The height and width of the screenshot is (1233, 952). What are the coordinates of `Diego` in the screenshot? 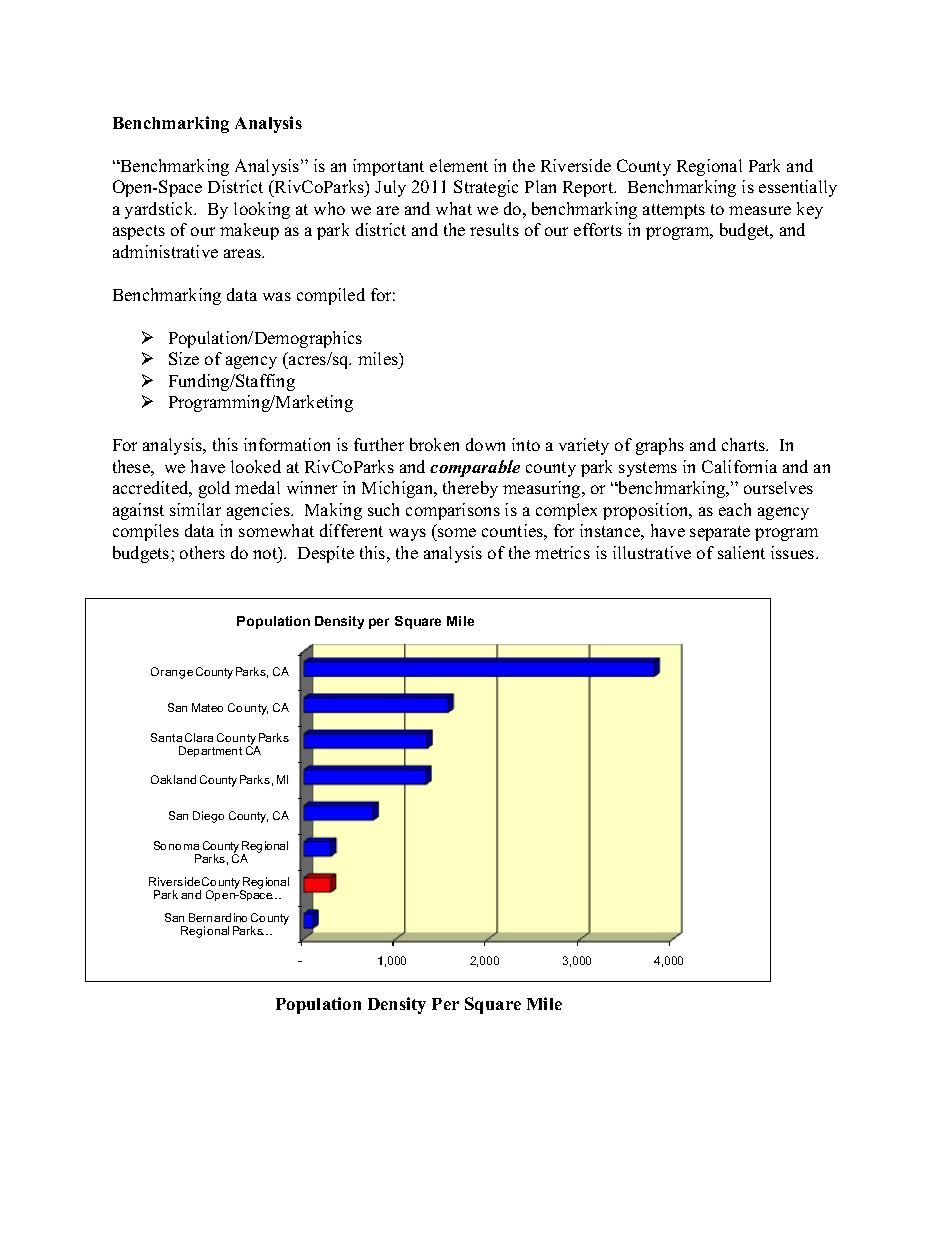 It's located at (208, 817).
